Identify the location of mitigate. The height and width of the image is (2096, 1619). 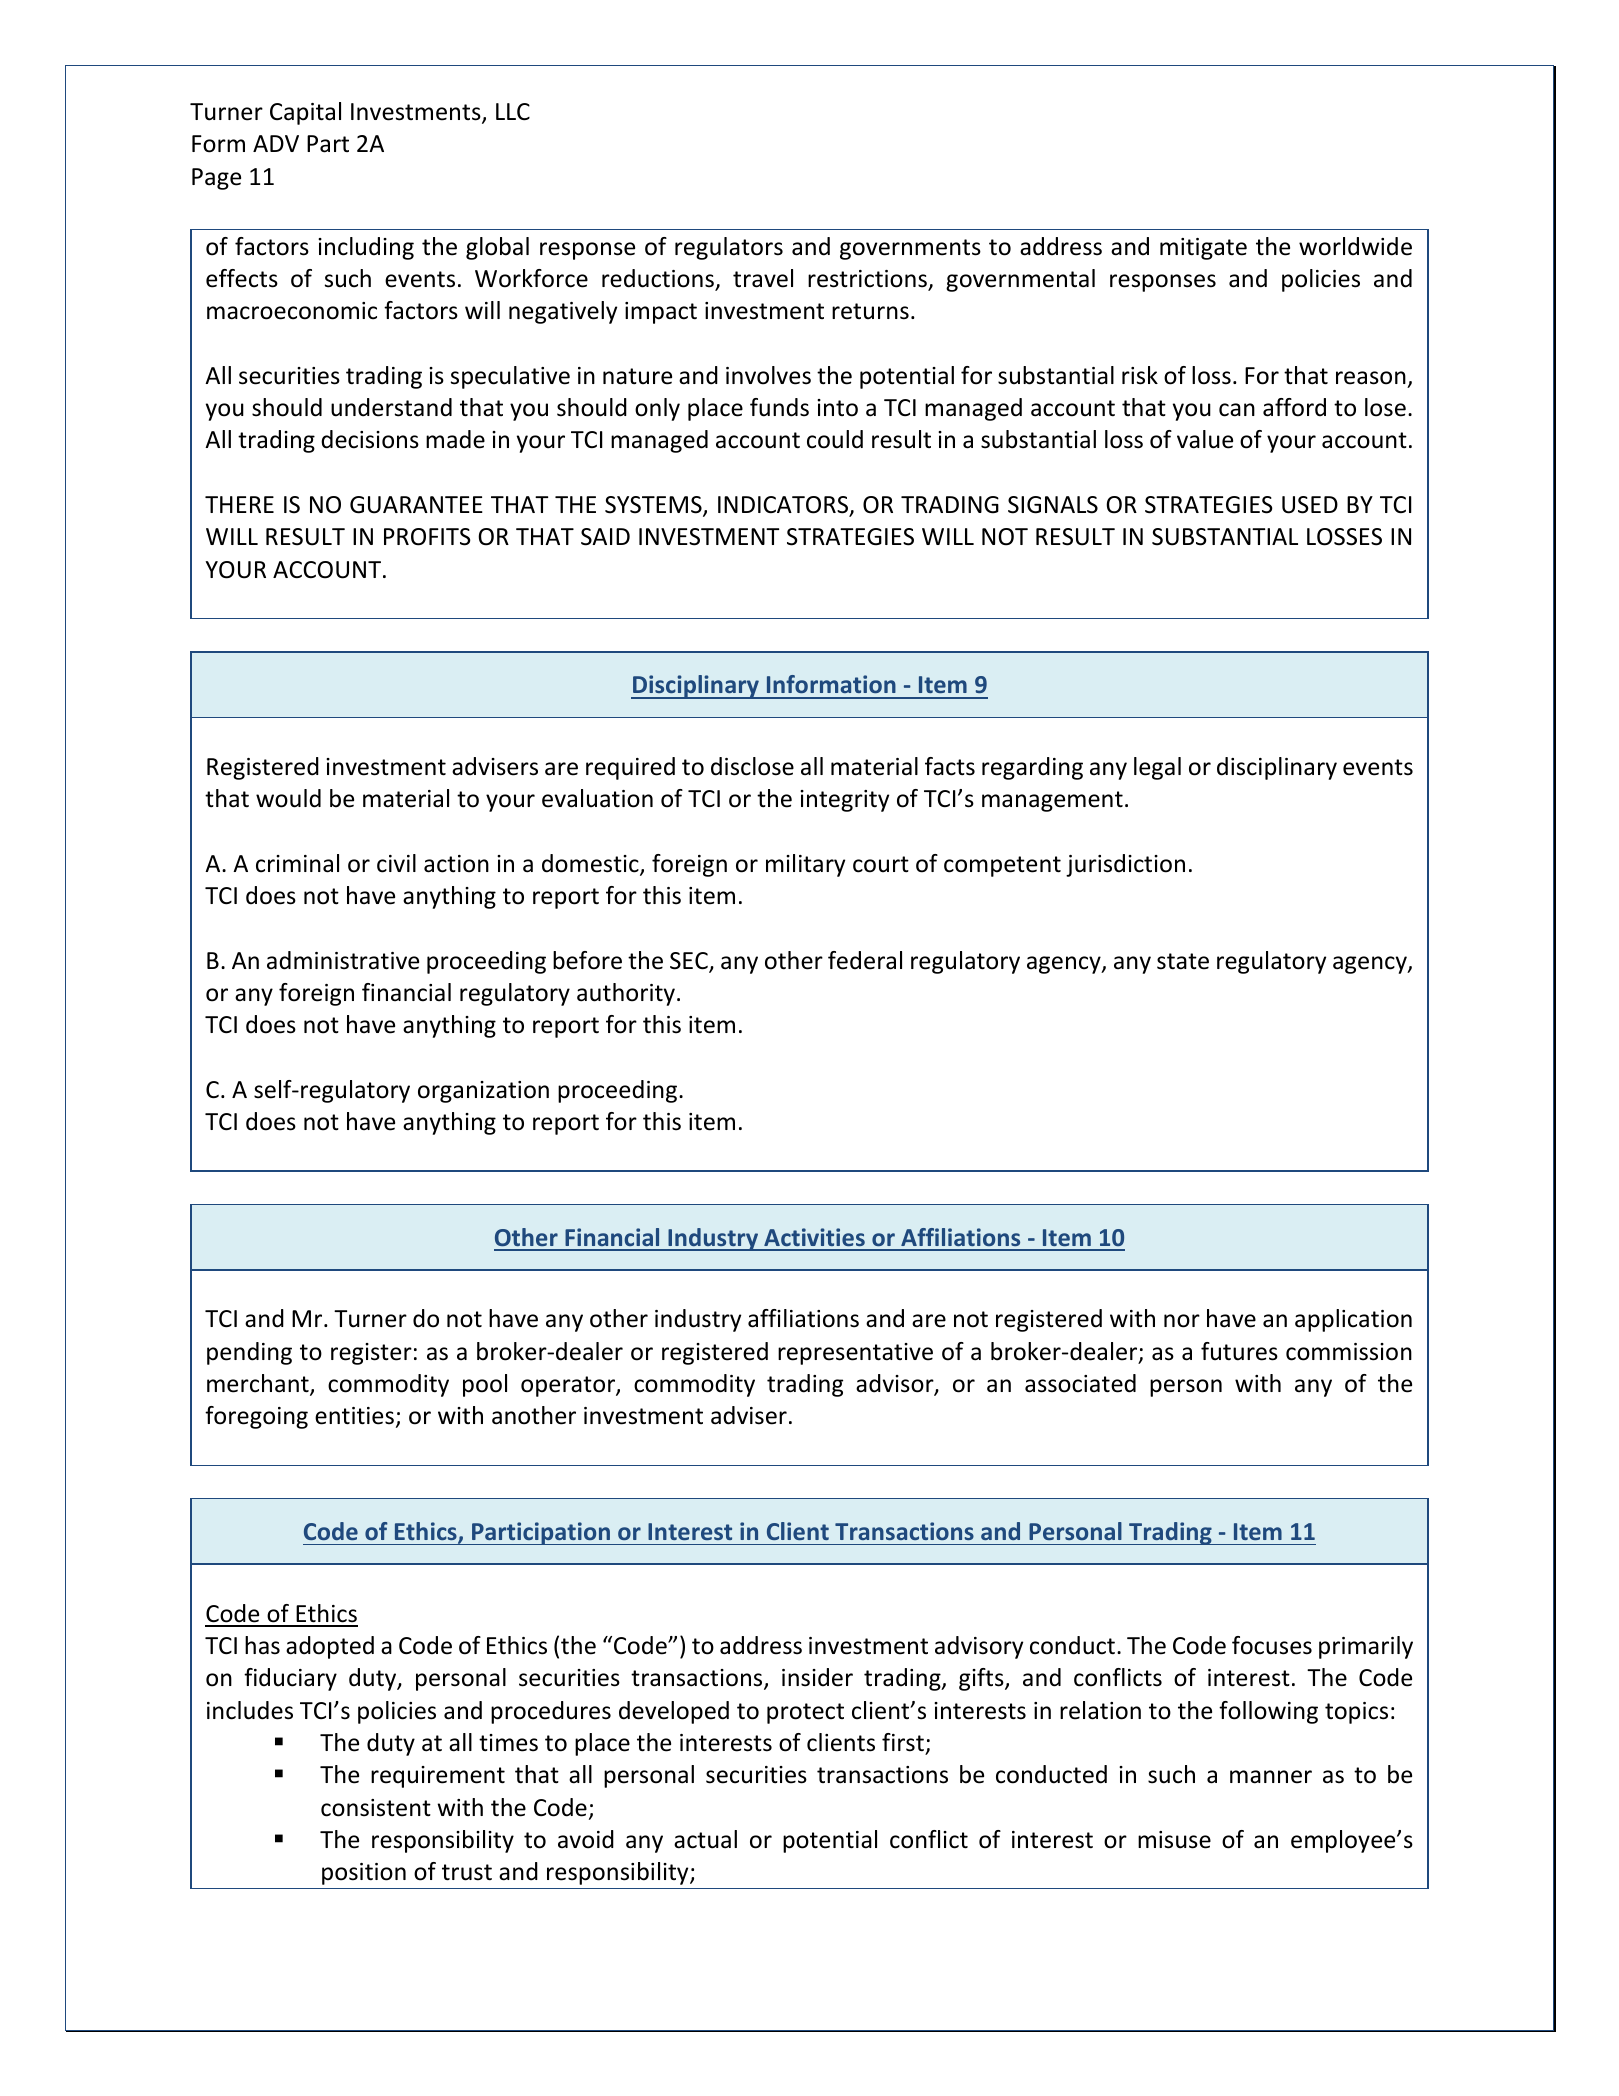
(1203, 249).
